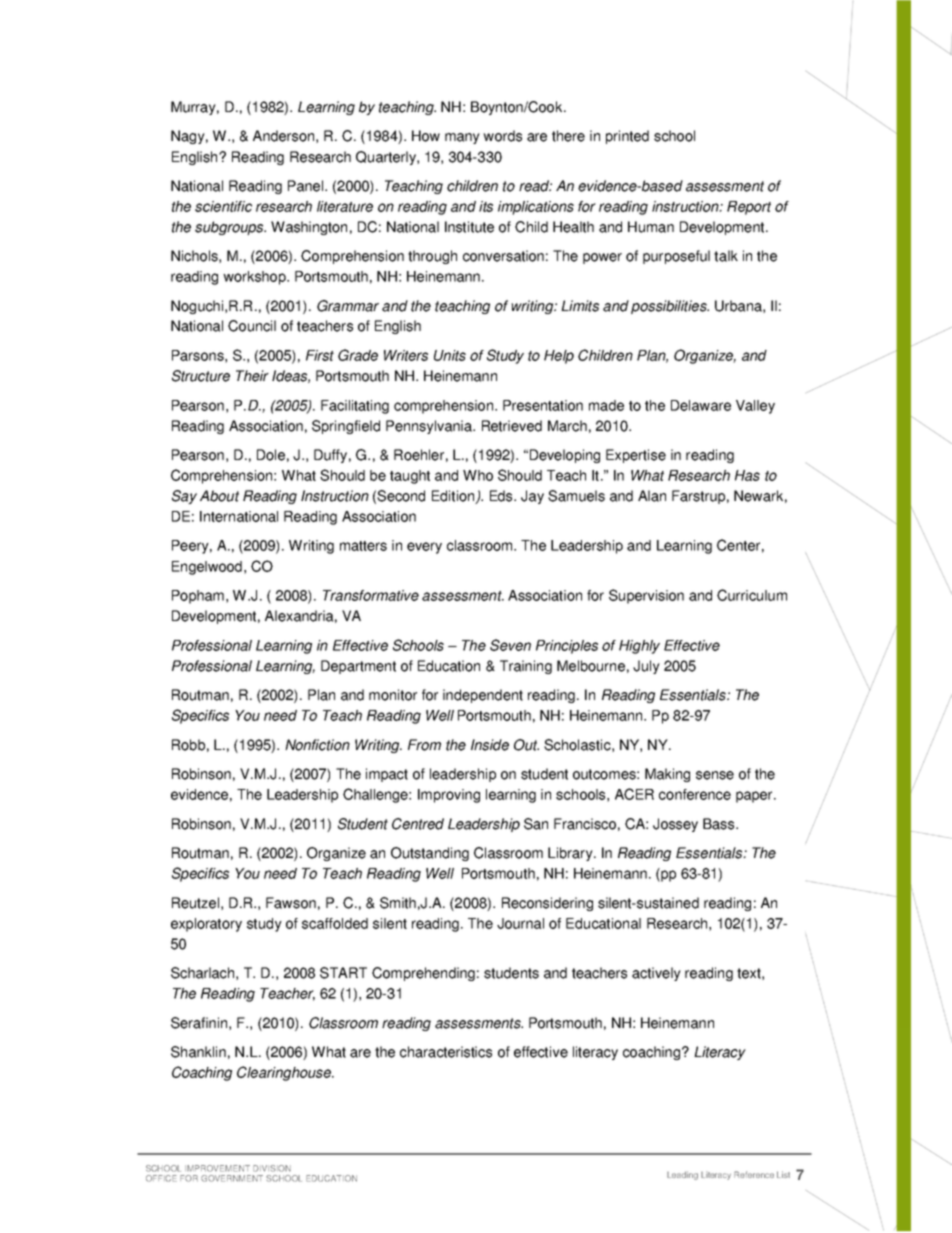 The height and width of the image is (1233, 952). What do you see at coordinates (462, 138) in the image?
I see `many` at bounding box center [462, 138].
